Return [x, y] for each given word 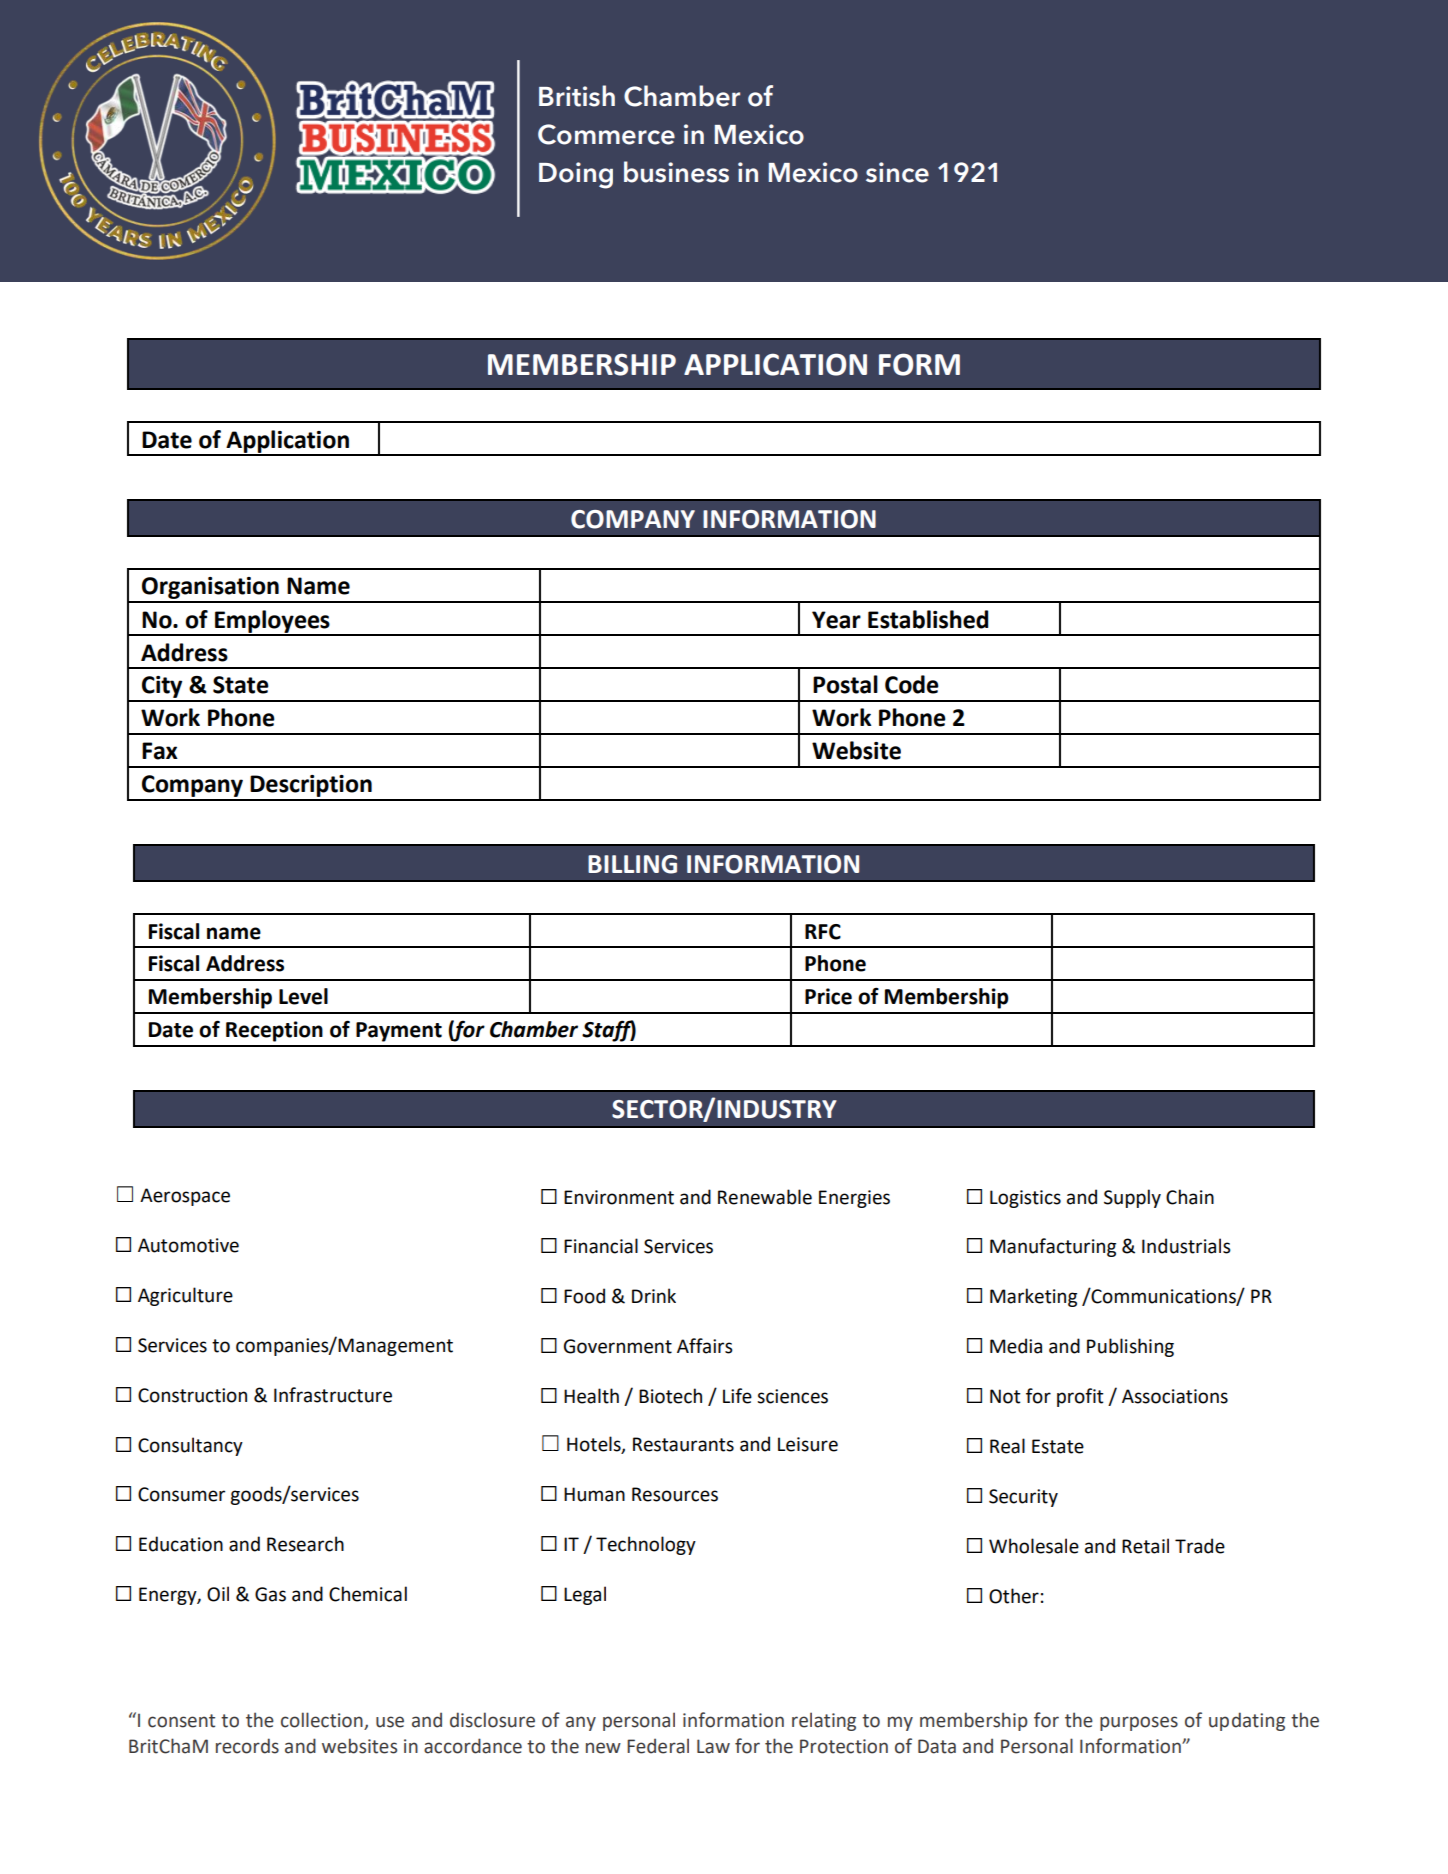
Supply [1132, 1198]
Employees [272, 622]
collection [323, 1721]
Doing [576, 175]
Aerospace [185, 1197]
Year [836, 620]
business [676, 172]
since [897, 172]
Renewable [765, 1197]
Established [928, 619]
